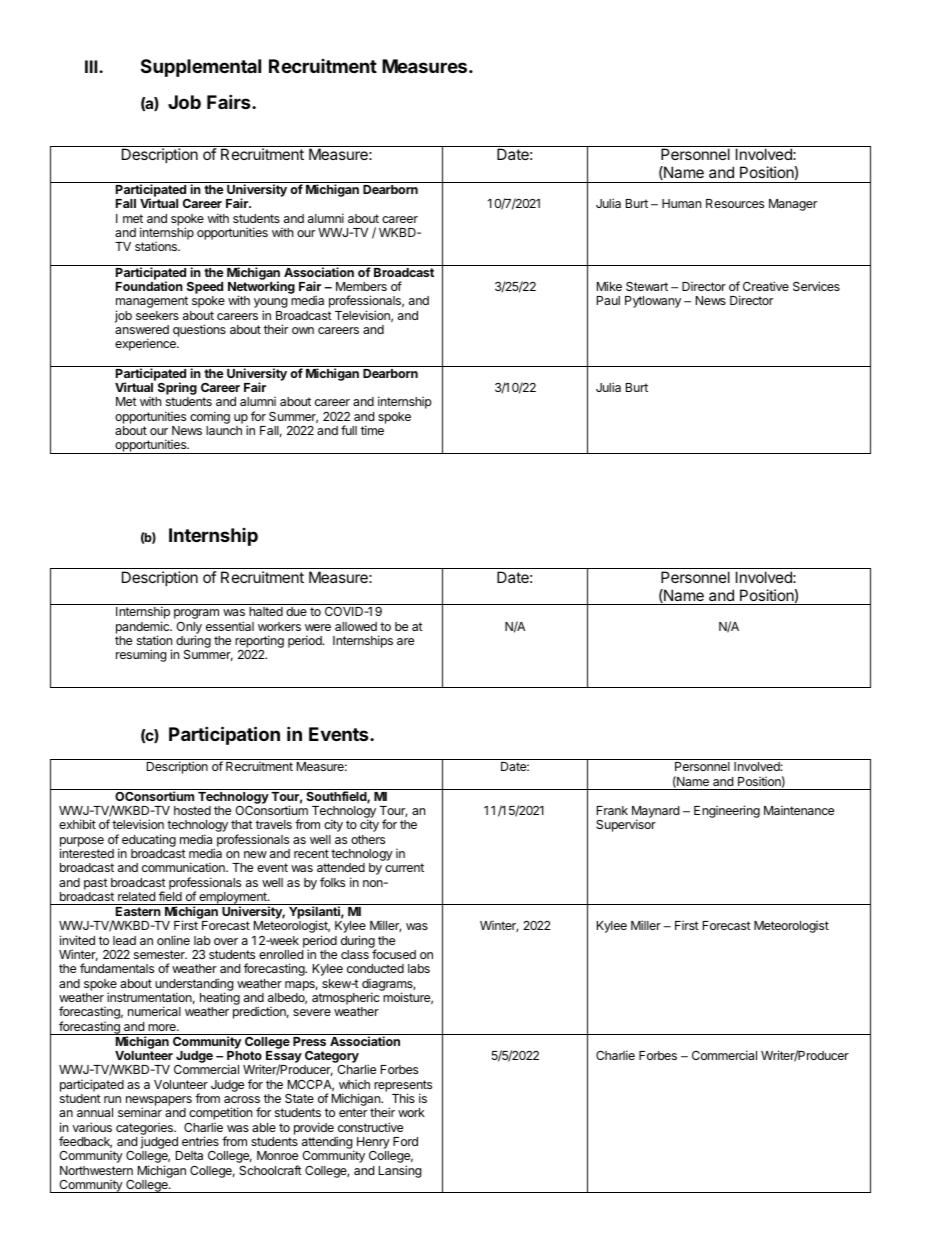  Describe the element at coordinates (361, 286) in the document. I see `Members` at that location.
